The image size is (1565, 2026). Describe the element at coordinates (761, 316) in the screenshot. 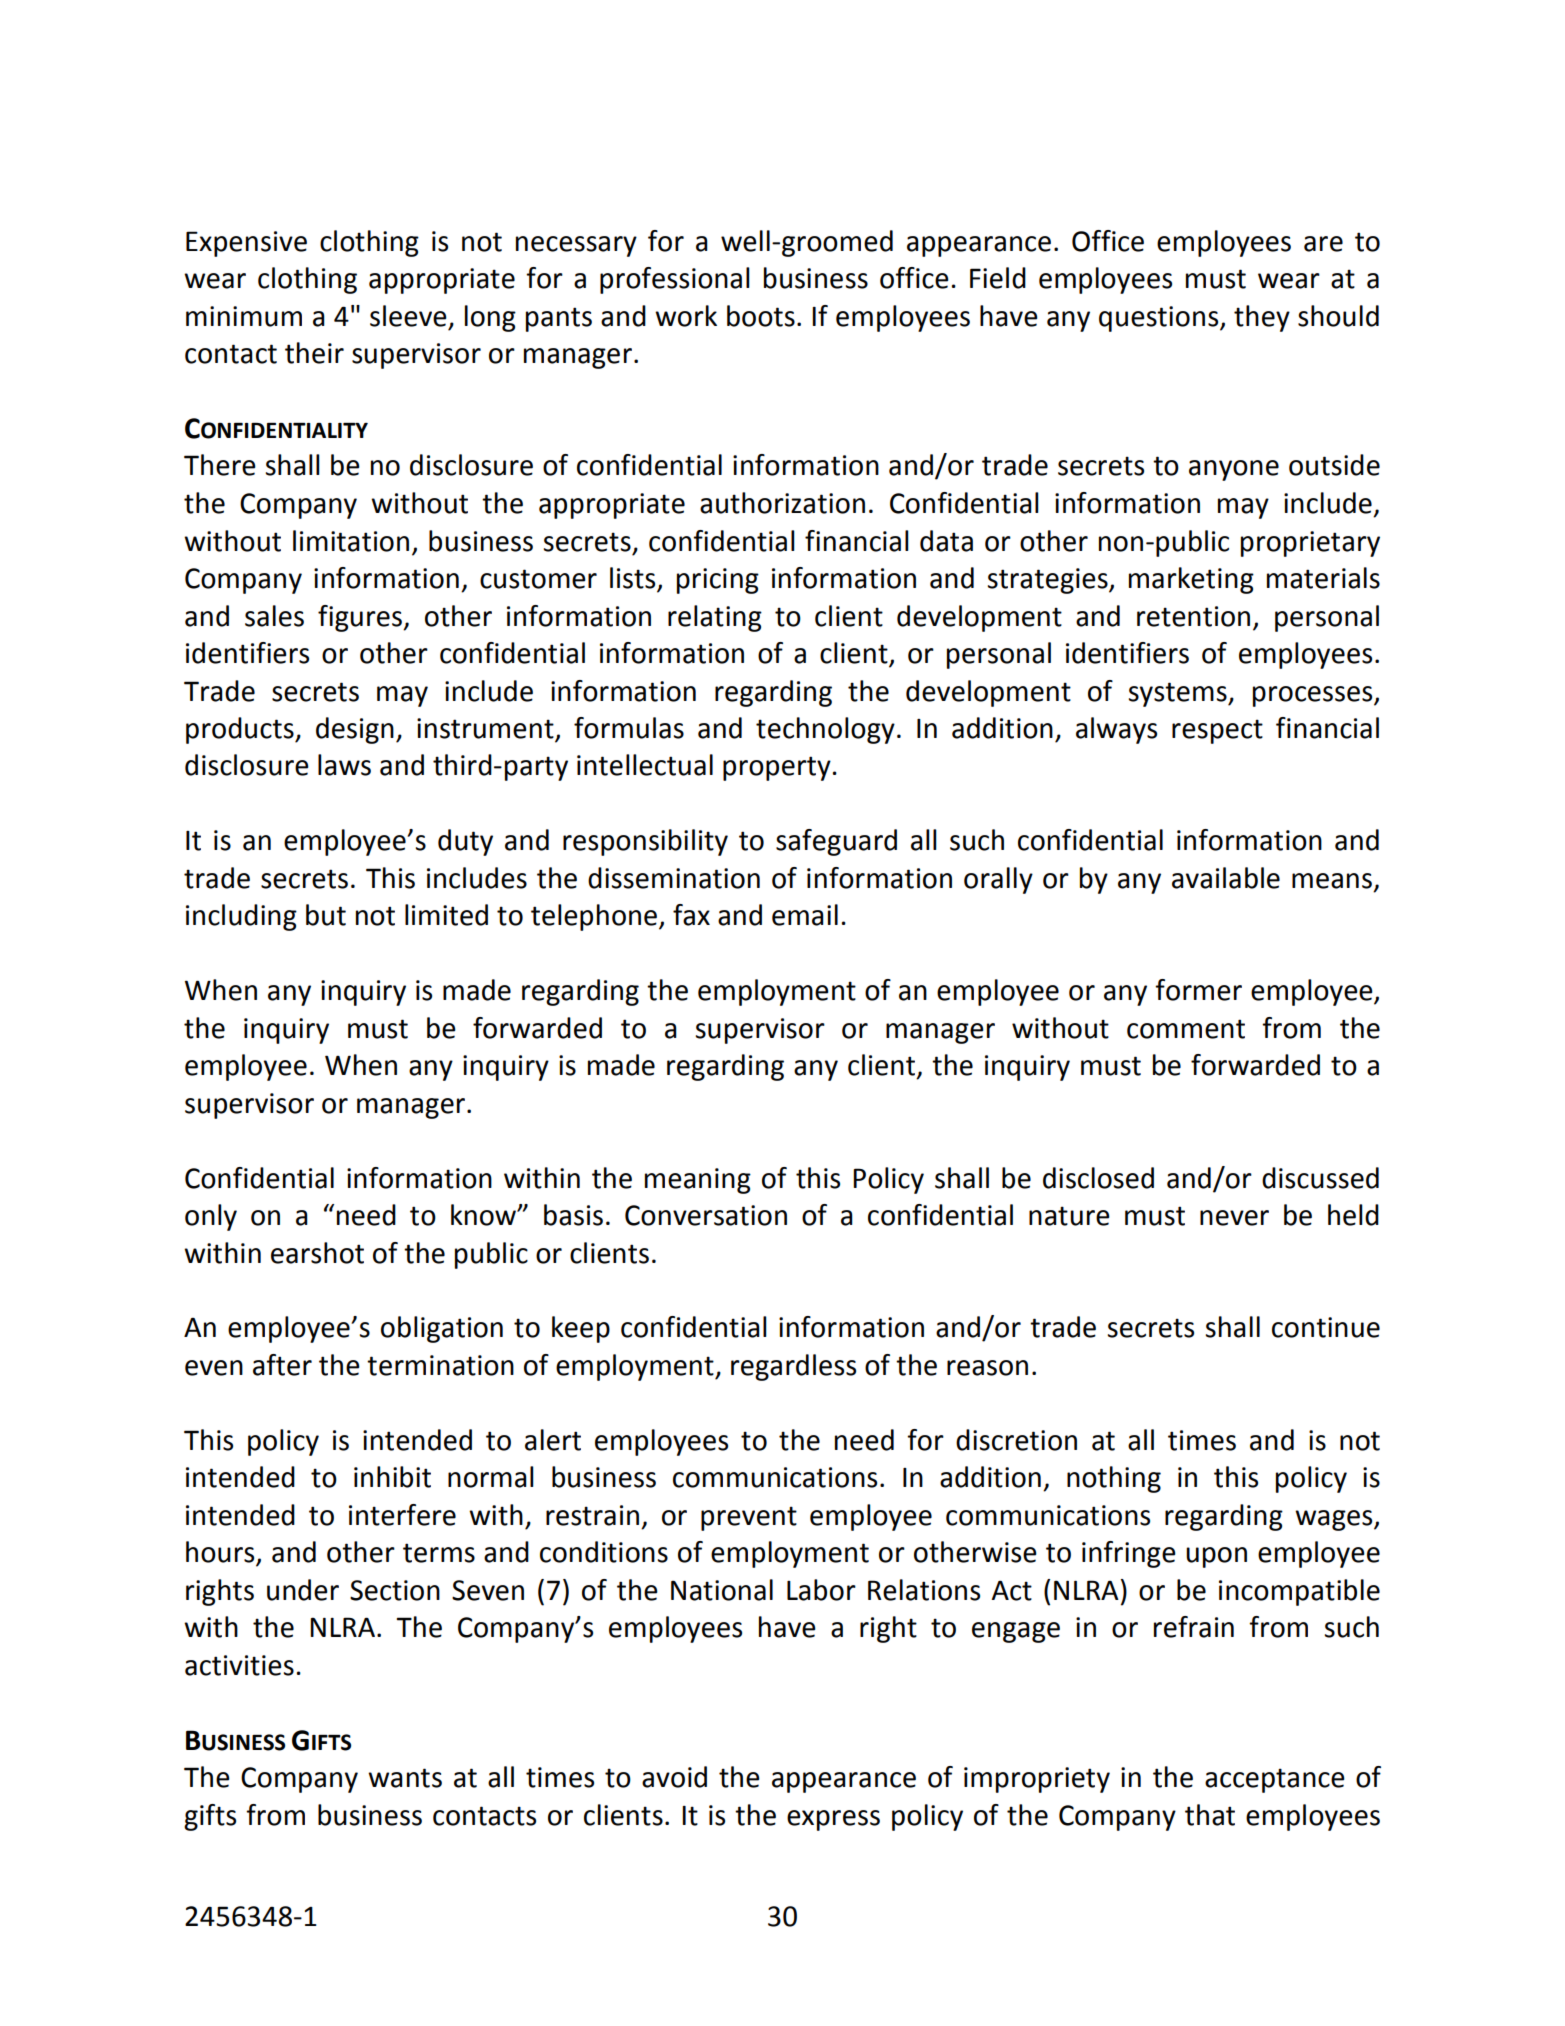

I see `boots` at that location.
